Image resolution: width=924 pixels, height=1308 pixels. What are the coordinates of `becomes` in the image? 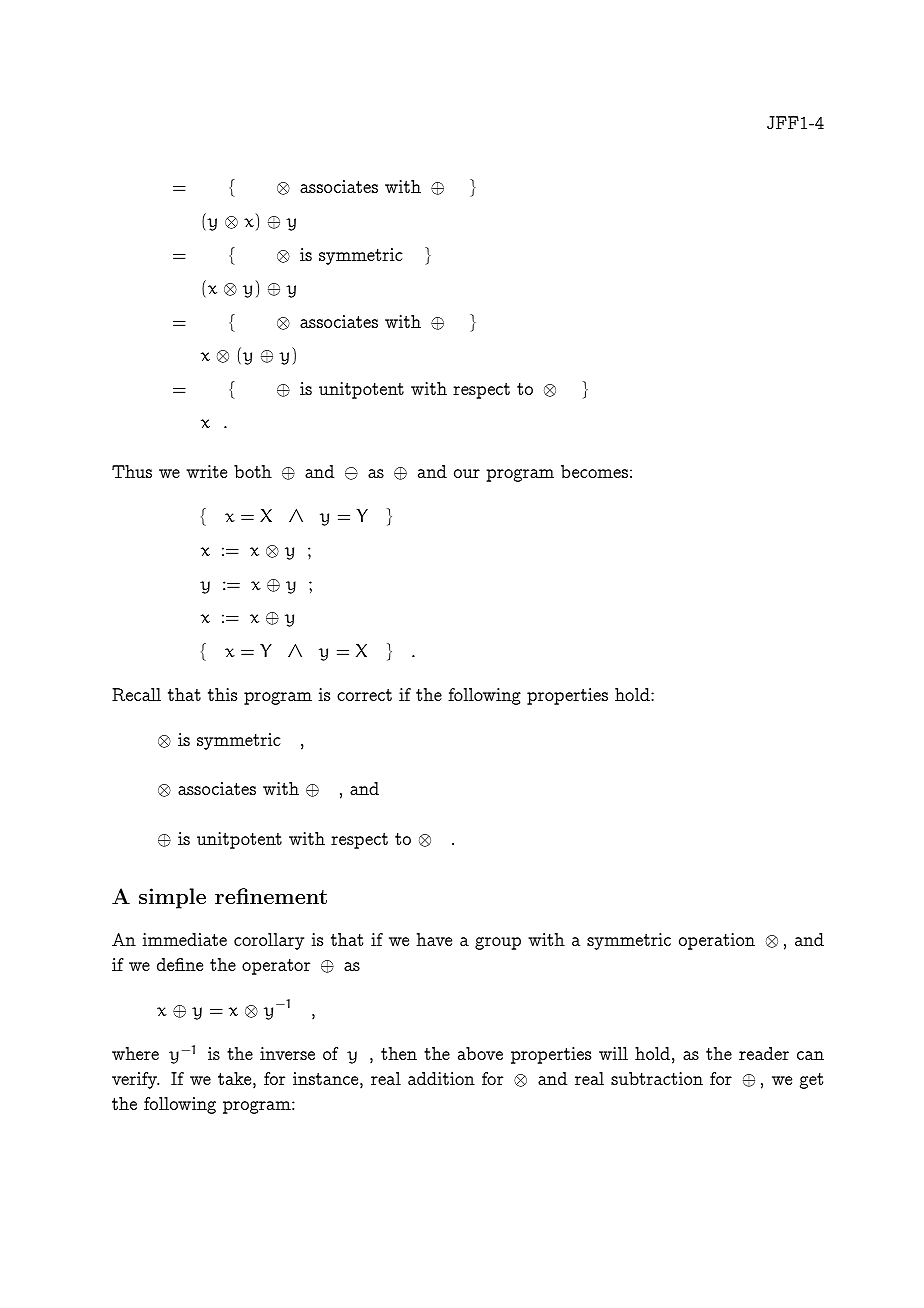 It's located at (594, 471).
